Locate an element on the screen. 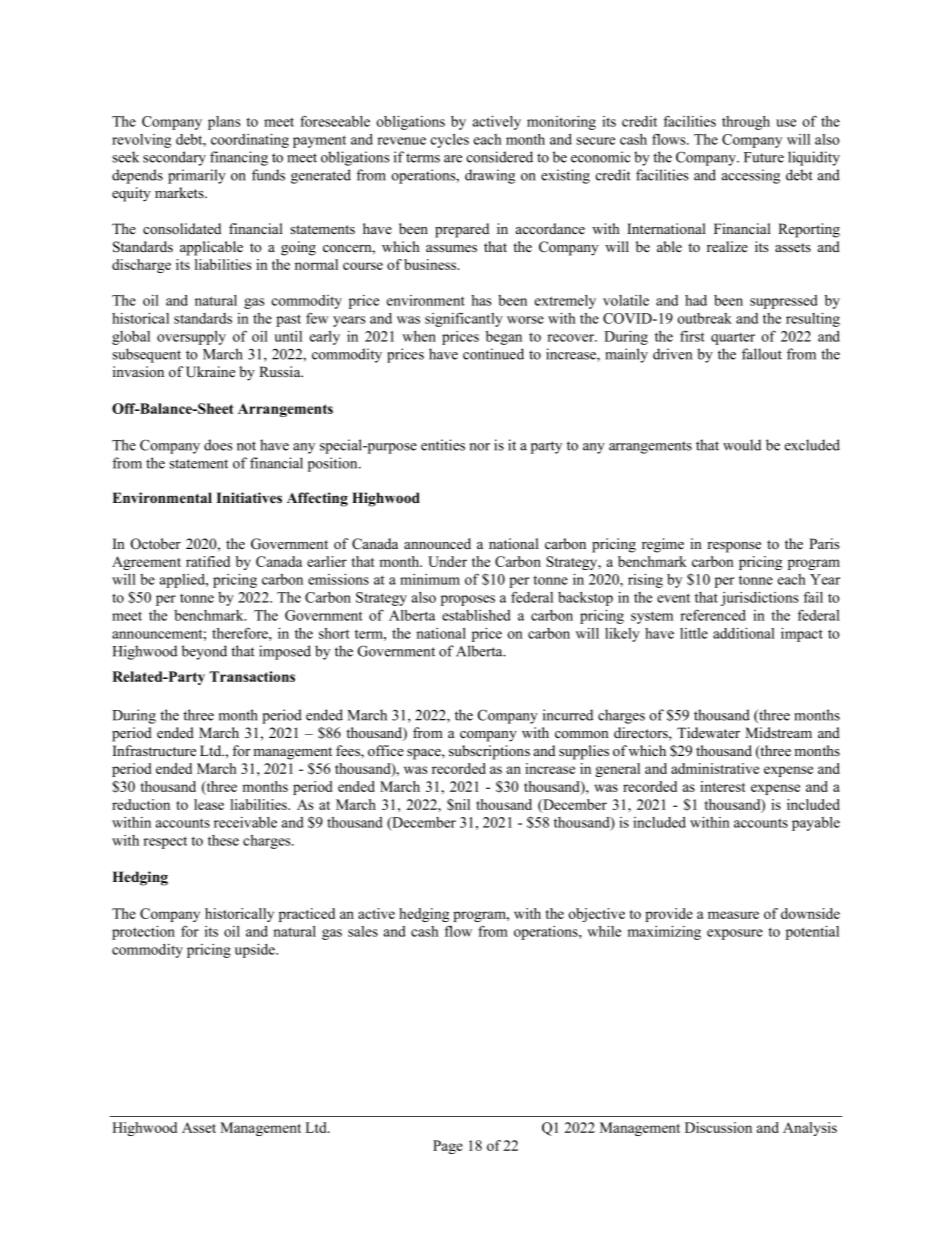  financing is located at coordinates (239, 158).
